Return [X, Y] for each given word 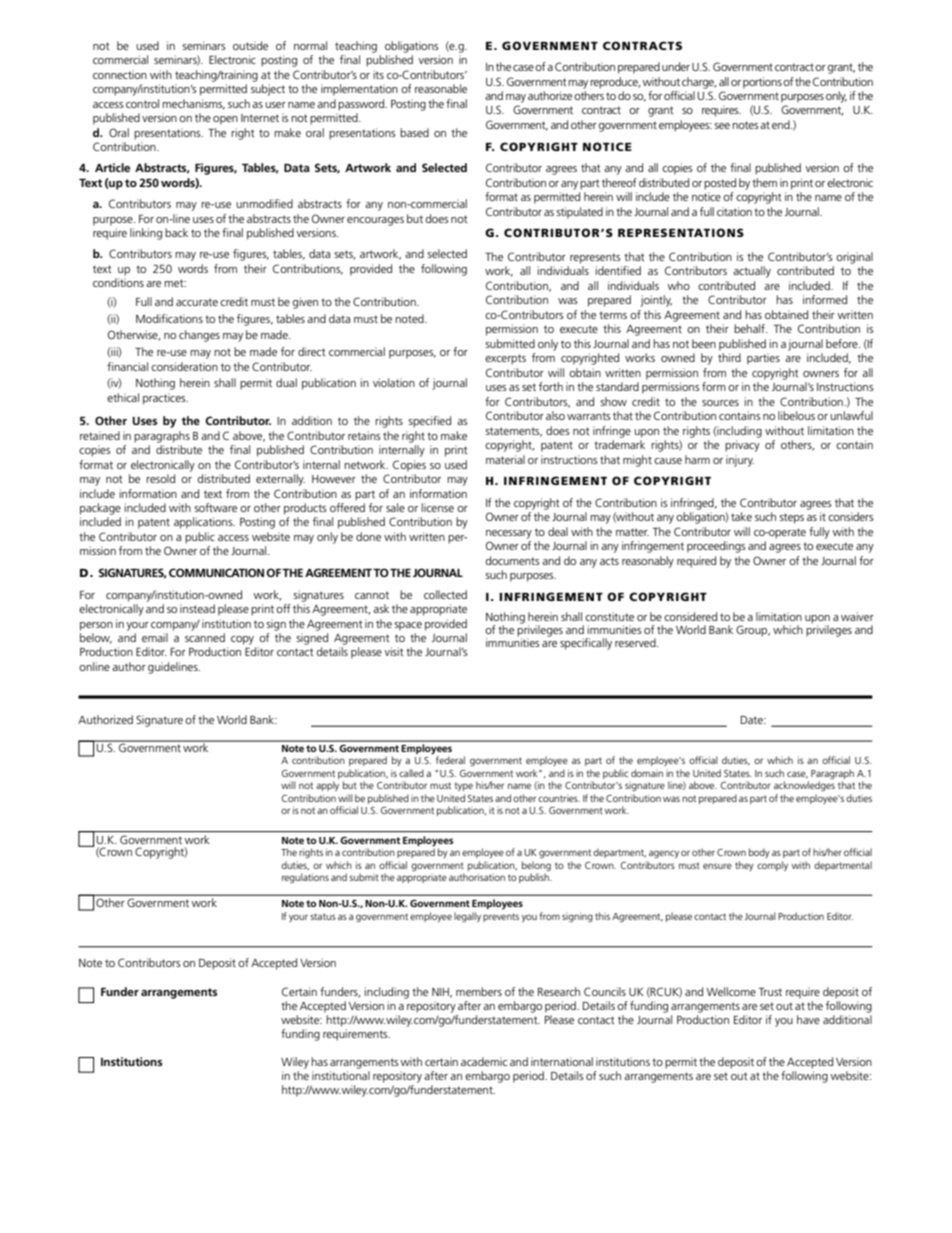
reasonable [441, 88]
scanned [205, 637]
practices [165, 399]
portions [762, 83]
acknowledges [804, 786]
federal [450, 760]
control [142, 103]
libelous [796, 415]
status [323, 916]
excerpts [505, 359]
